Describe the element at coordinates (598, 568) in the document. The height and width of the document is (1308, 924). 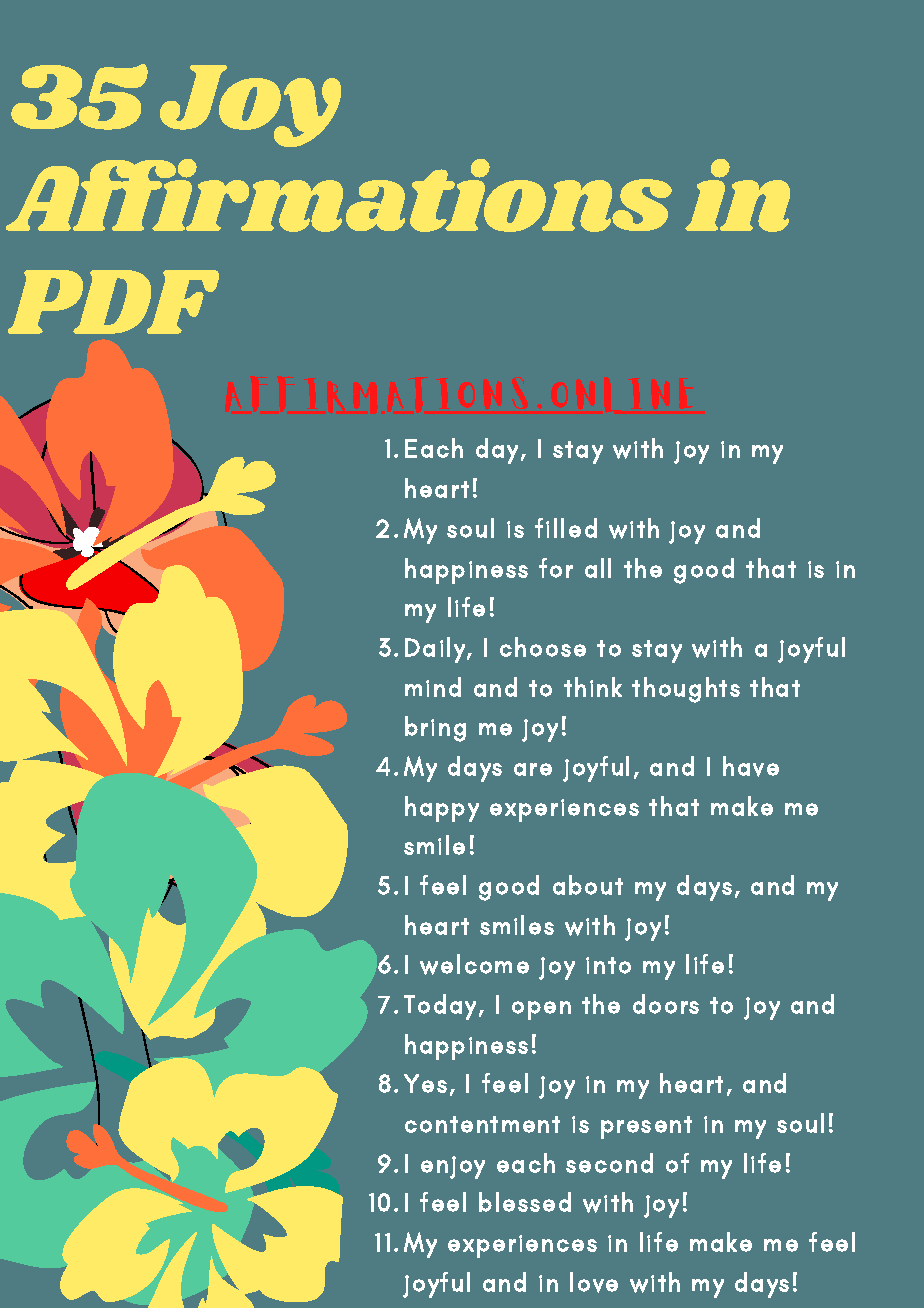
I see `all` at that location.
